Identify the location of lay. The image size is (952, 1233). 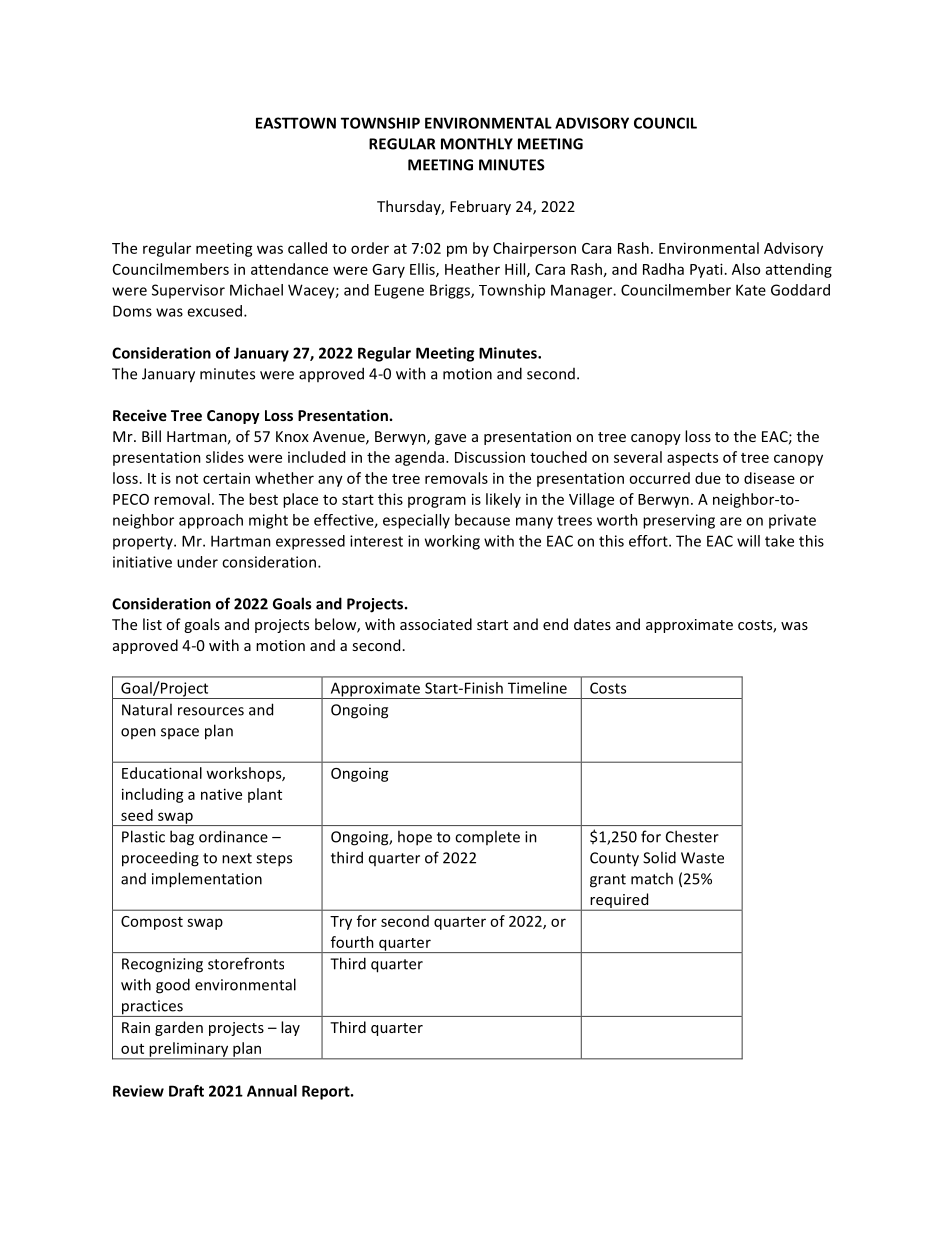
(290, 1028).
